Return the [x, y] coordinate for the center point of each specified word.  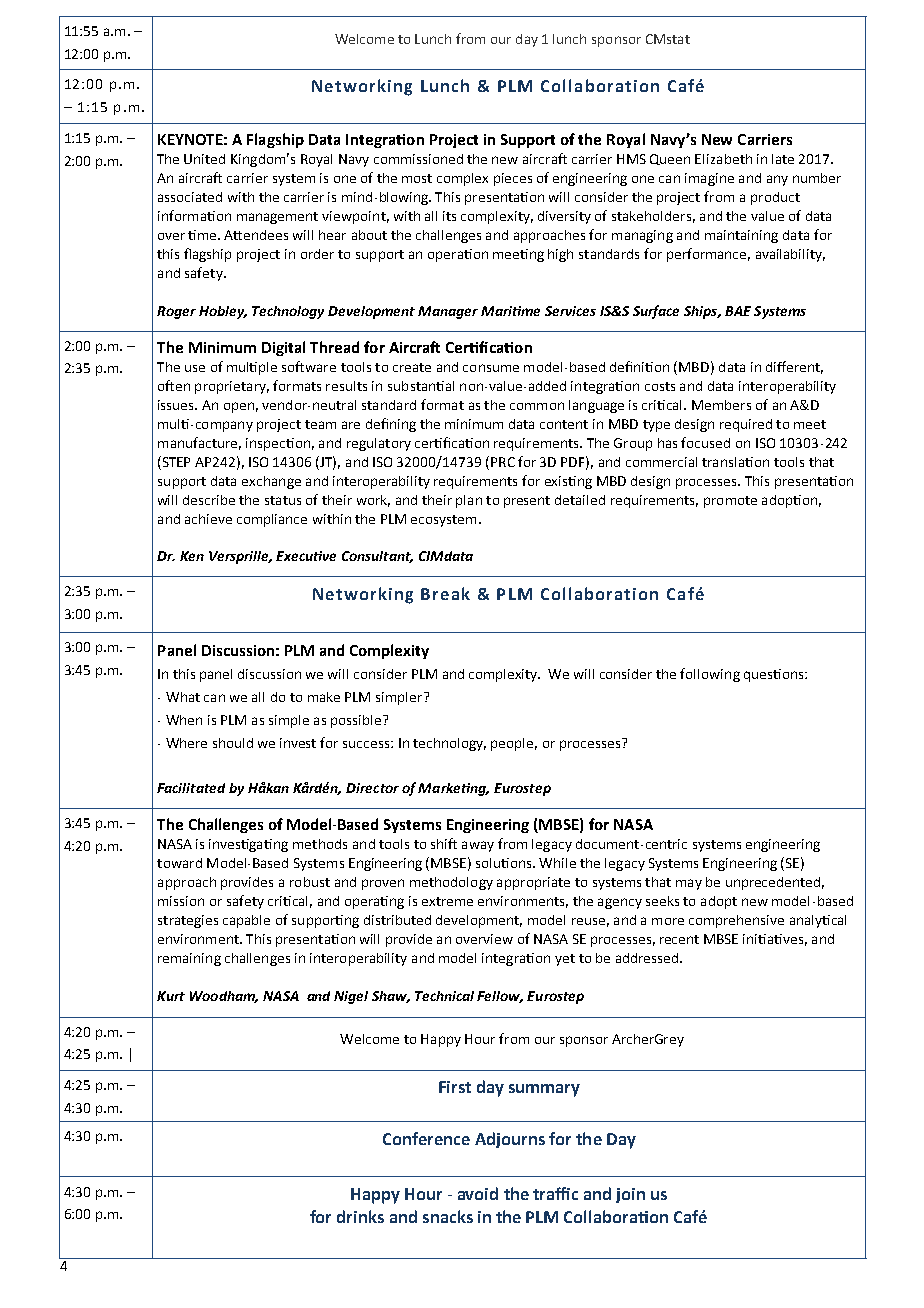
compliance [272, 520]
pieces [513, 179]
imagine [709, 179]
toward [179, 863]
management [277, 218]
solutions [505, 863]
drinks [360, 1216]
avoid [478, 1193]
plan [469, 501]
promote [730, 502]
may [689, 884]
